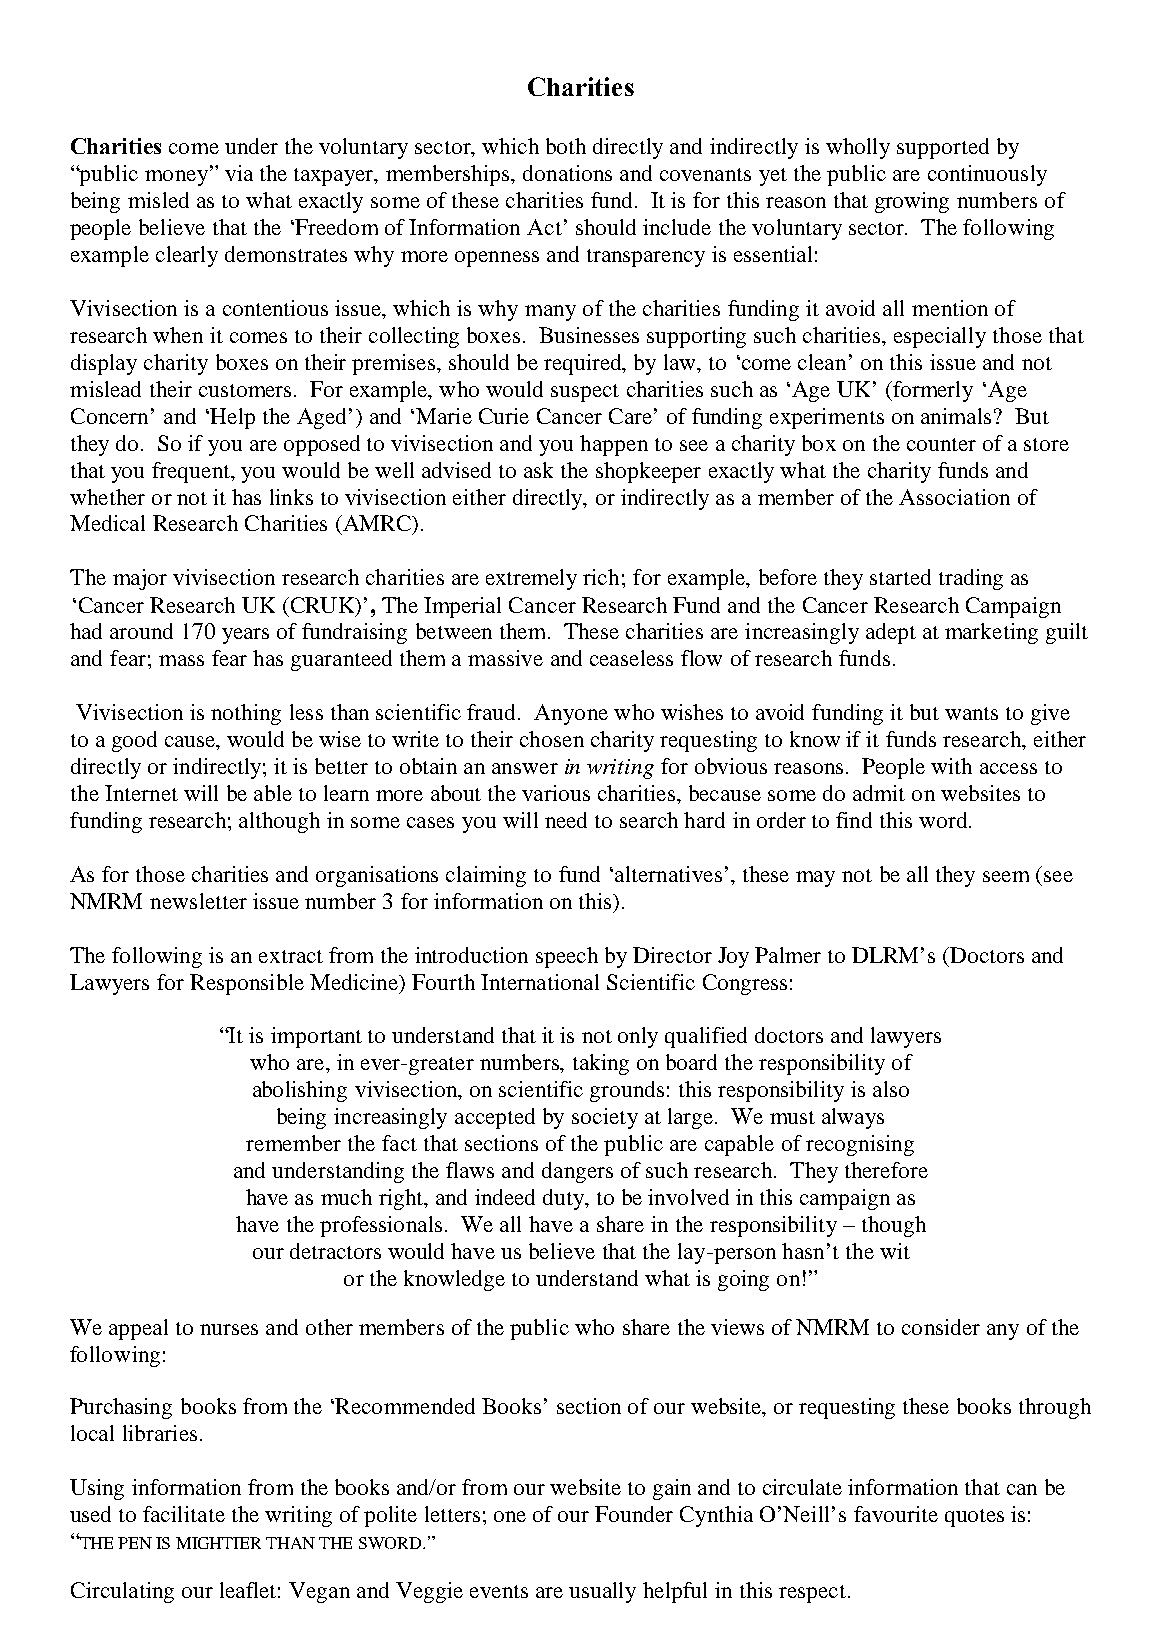 Image resolution: width=1162 pixels, height=1644 pixels. What do you see at coordinates (178, 178) in the image?
I see `money` at bounding box center [178, 178].
